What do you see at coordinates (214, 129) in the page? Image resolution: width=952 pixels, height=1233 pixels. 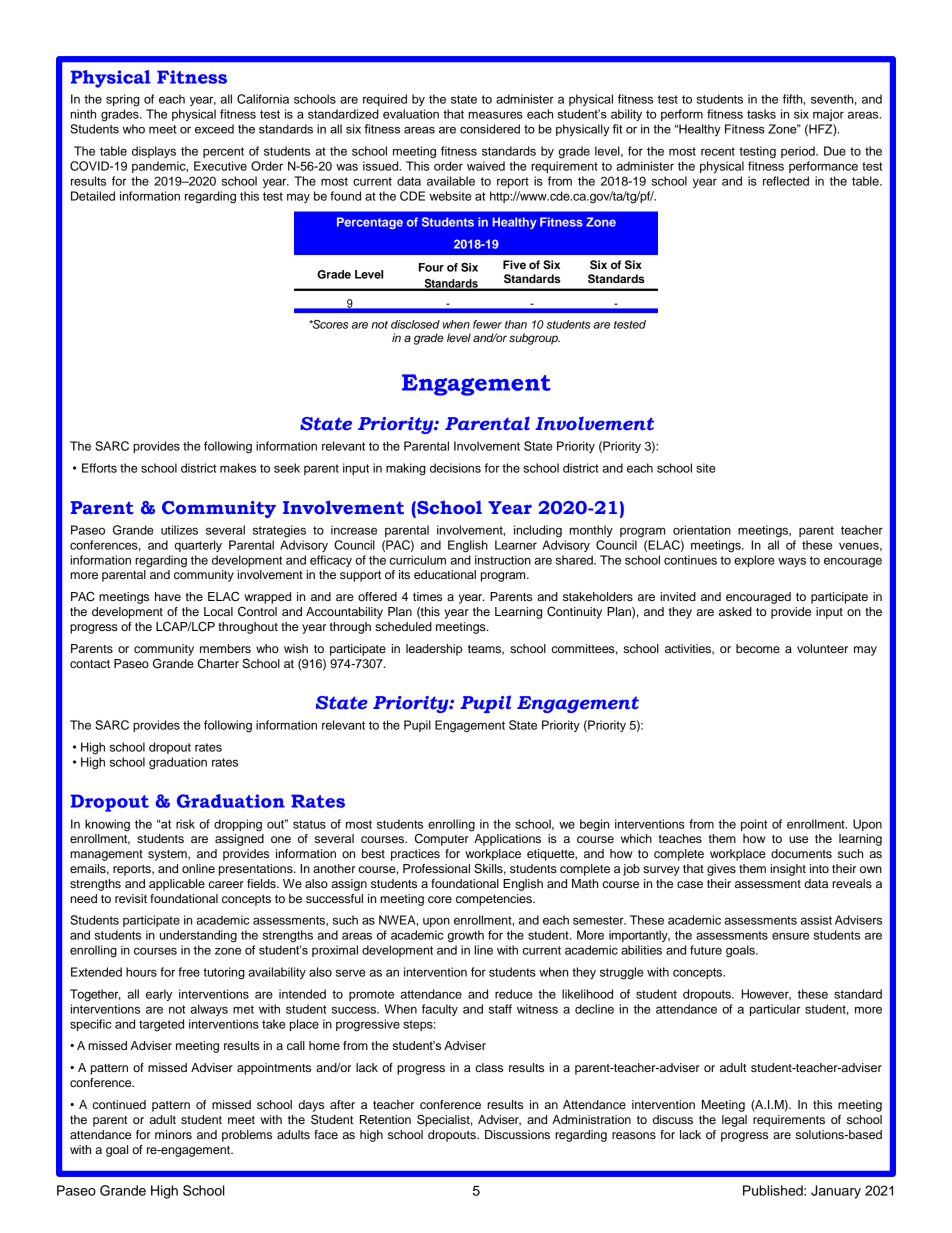 I see `exceed` at bounding box center [214, 129].
